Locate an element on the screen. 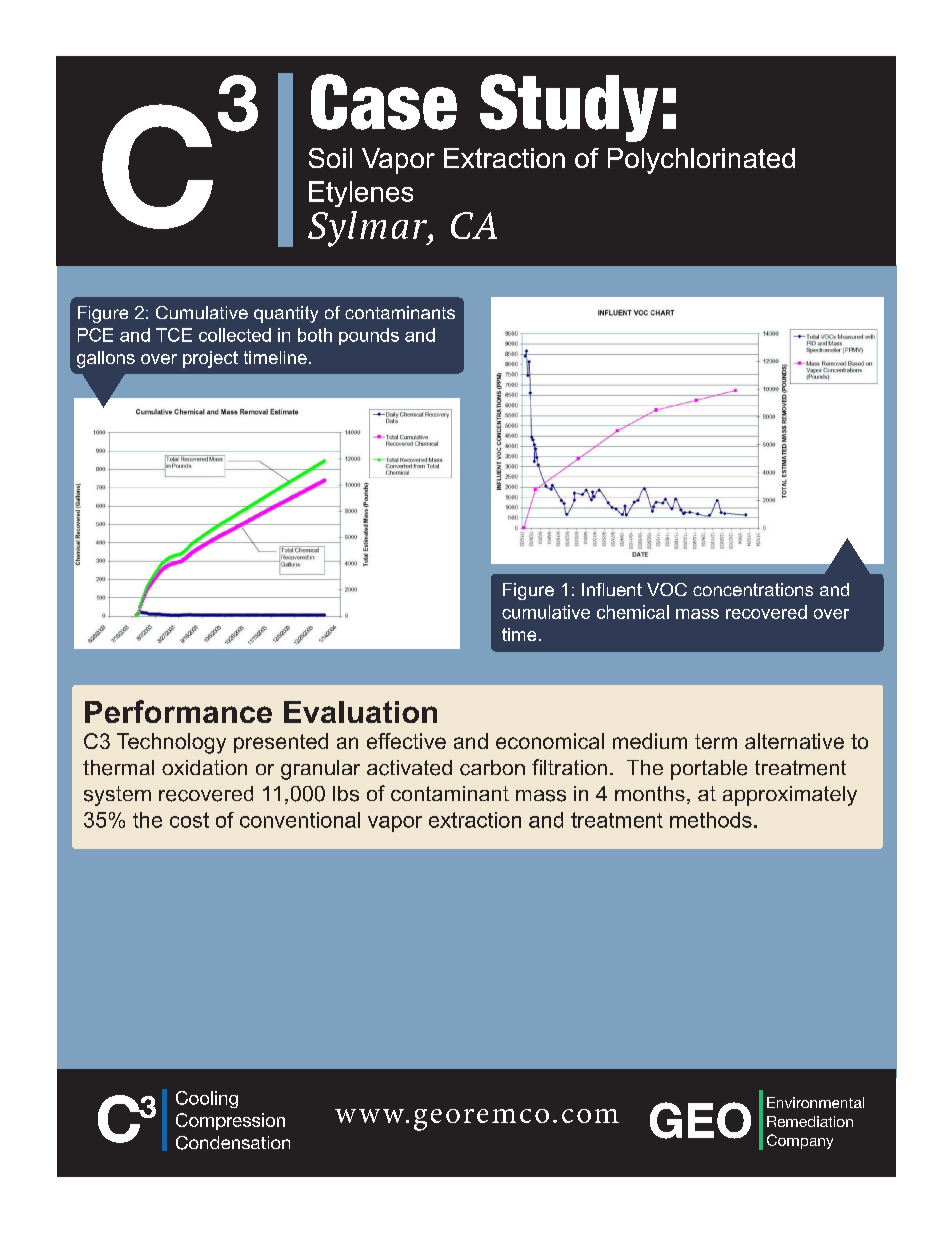  Performance is located at coordinates (178, 711).
